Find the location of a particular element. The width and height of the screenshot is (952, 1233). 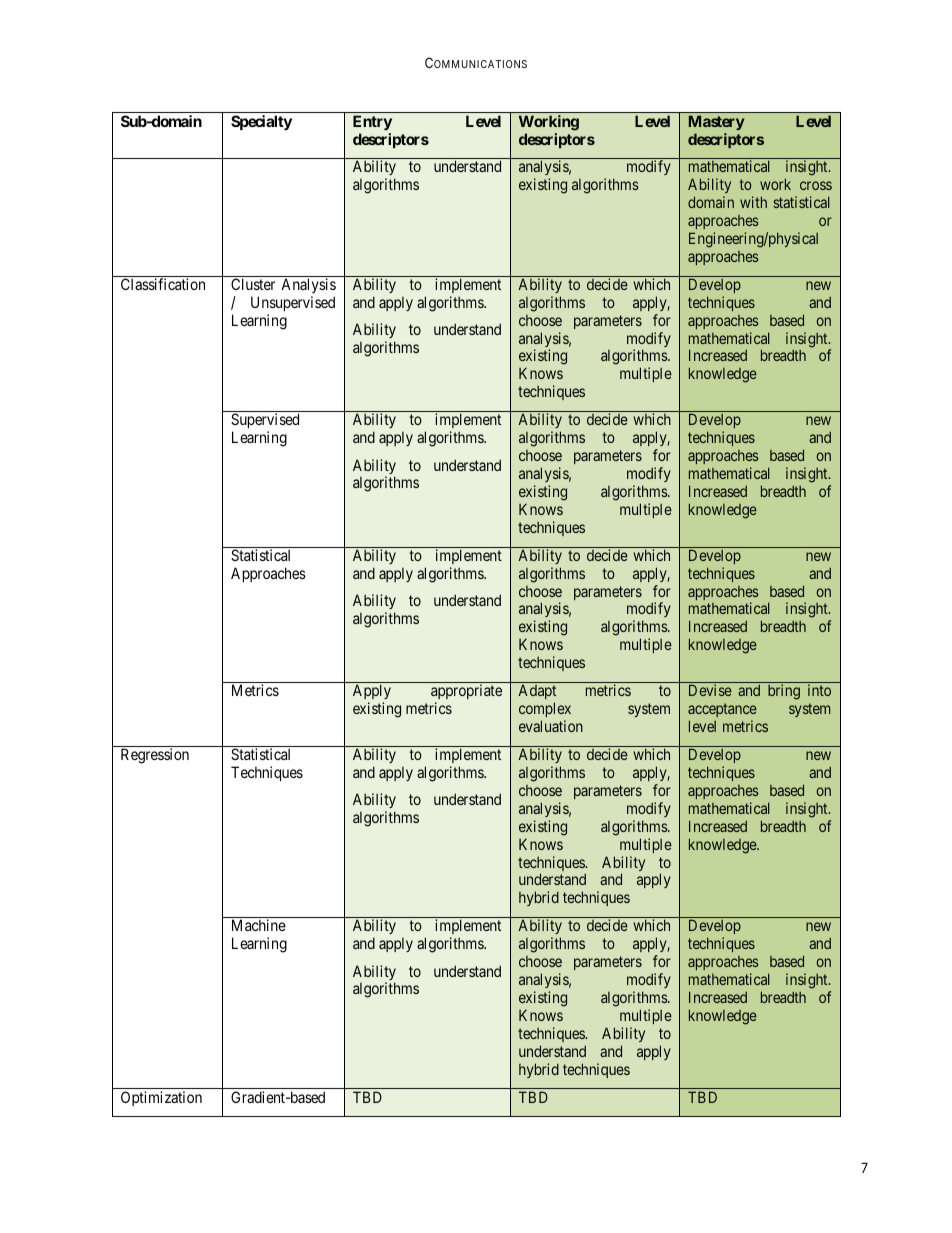

with is located at coordinates (753, 202).
